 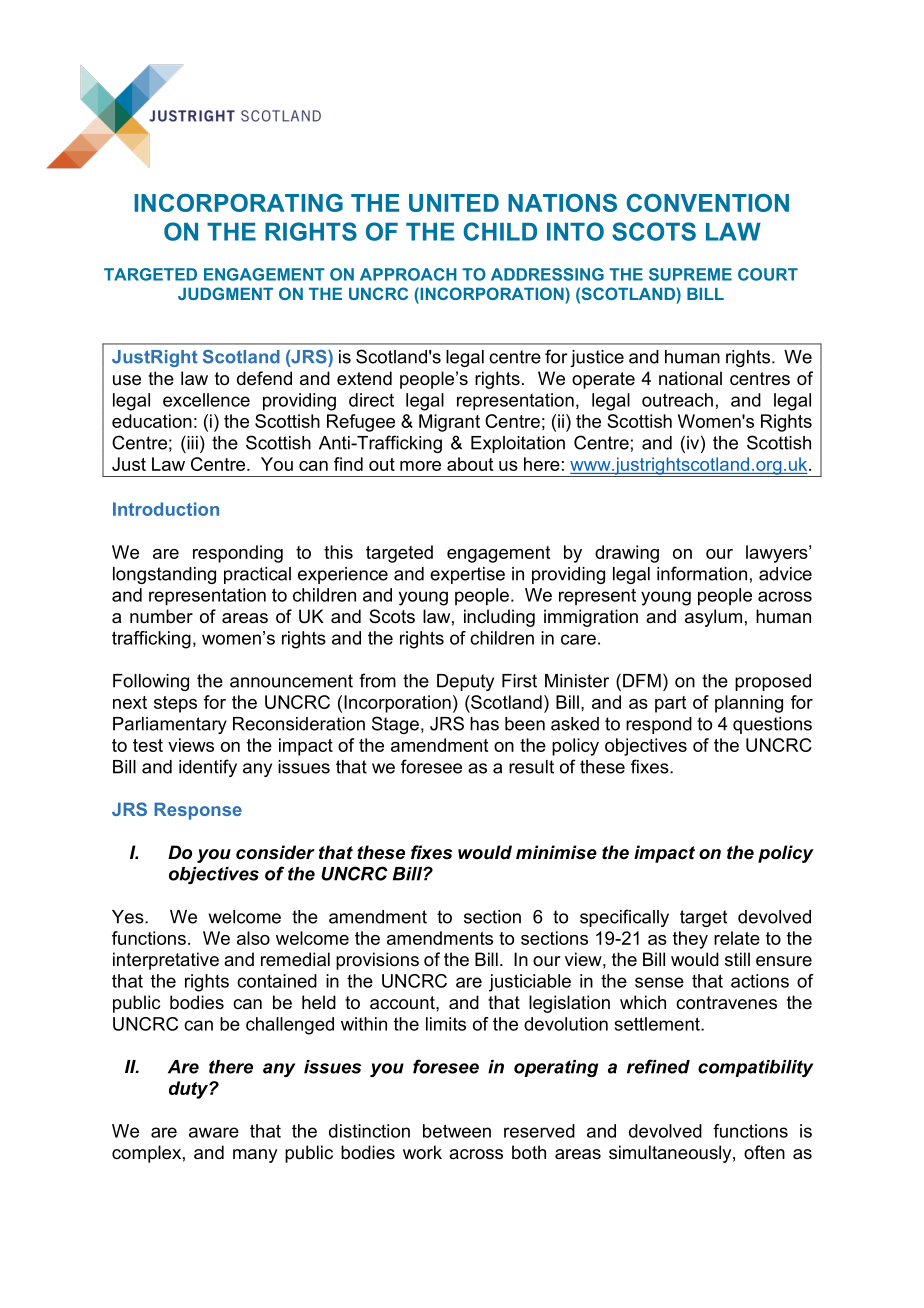 I want to click on Deputy, so click(x=465, y=682).
